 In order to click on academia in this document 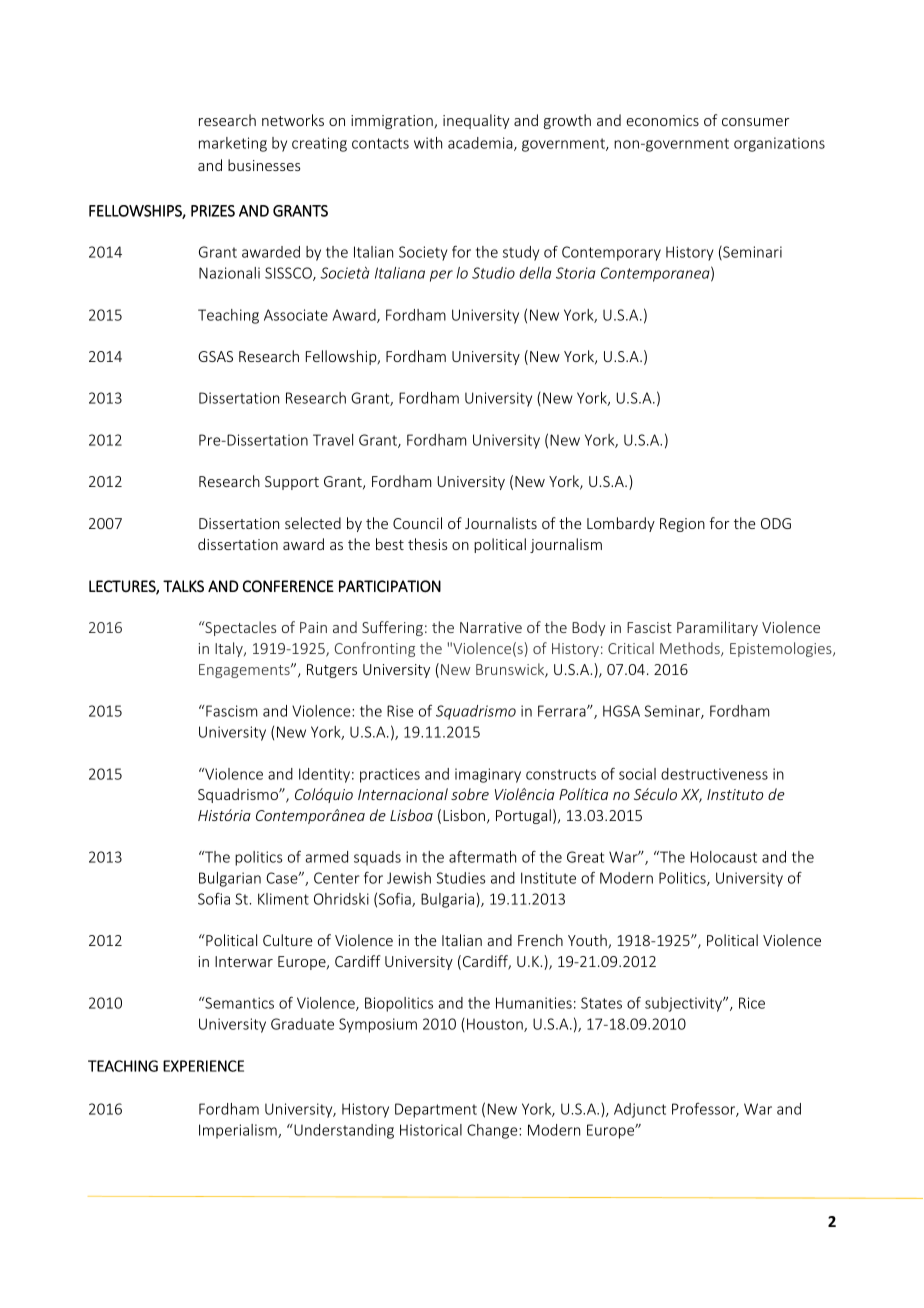, I will do `click(481, 144)`.
